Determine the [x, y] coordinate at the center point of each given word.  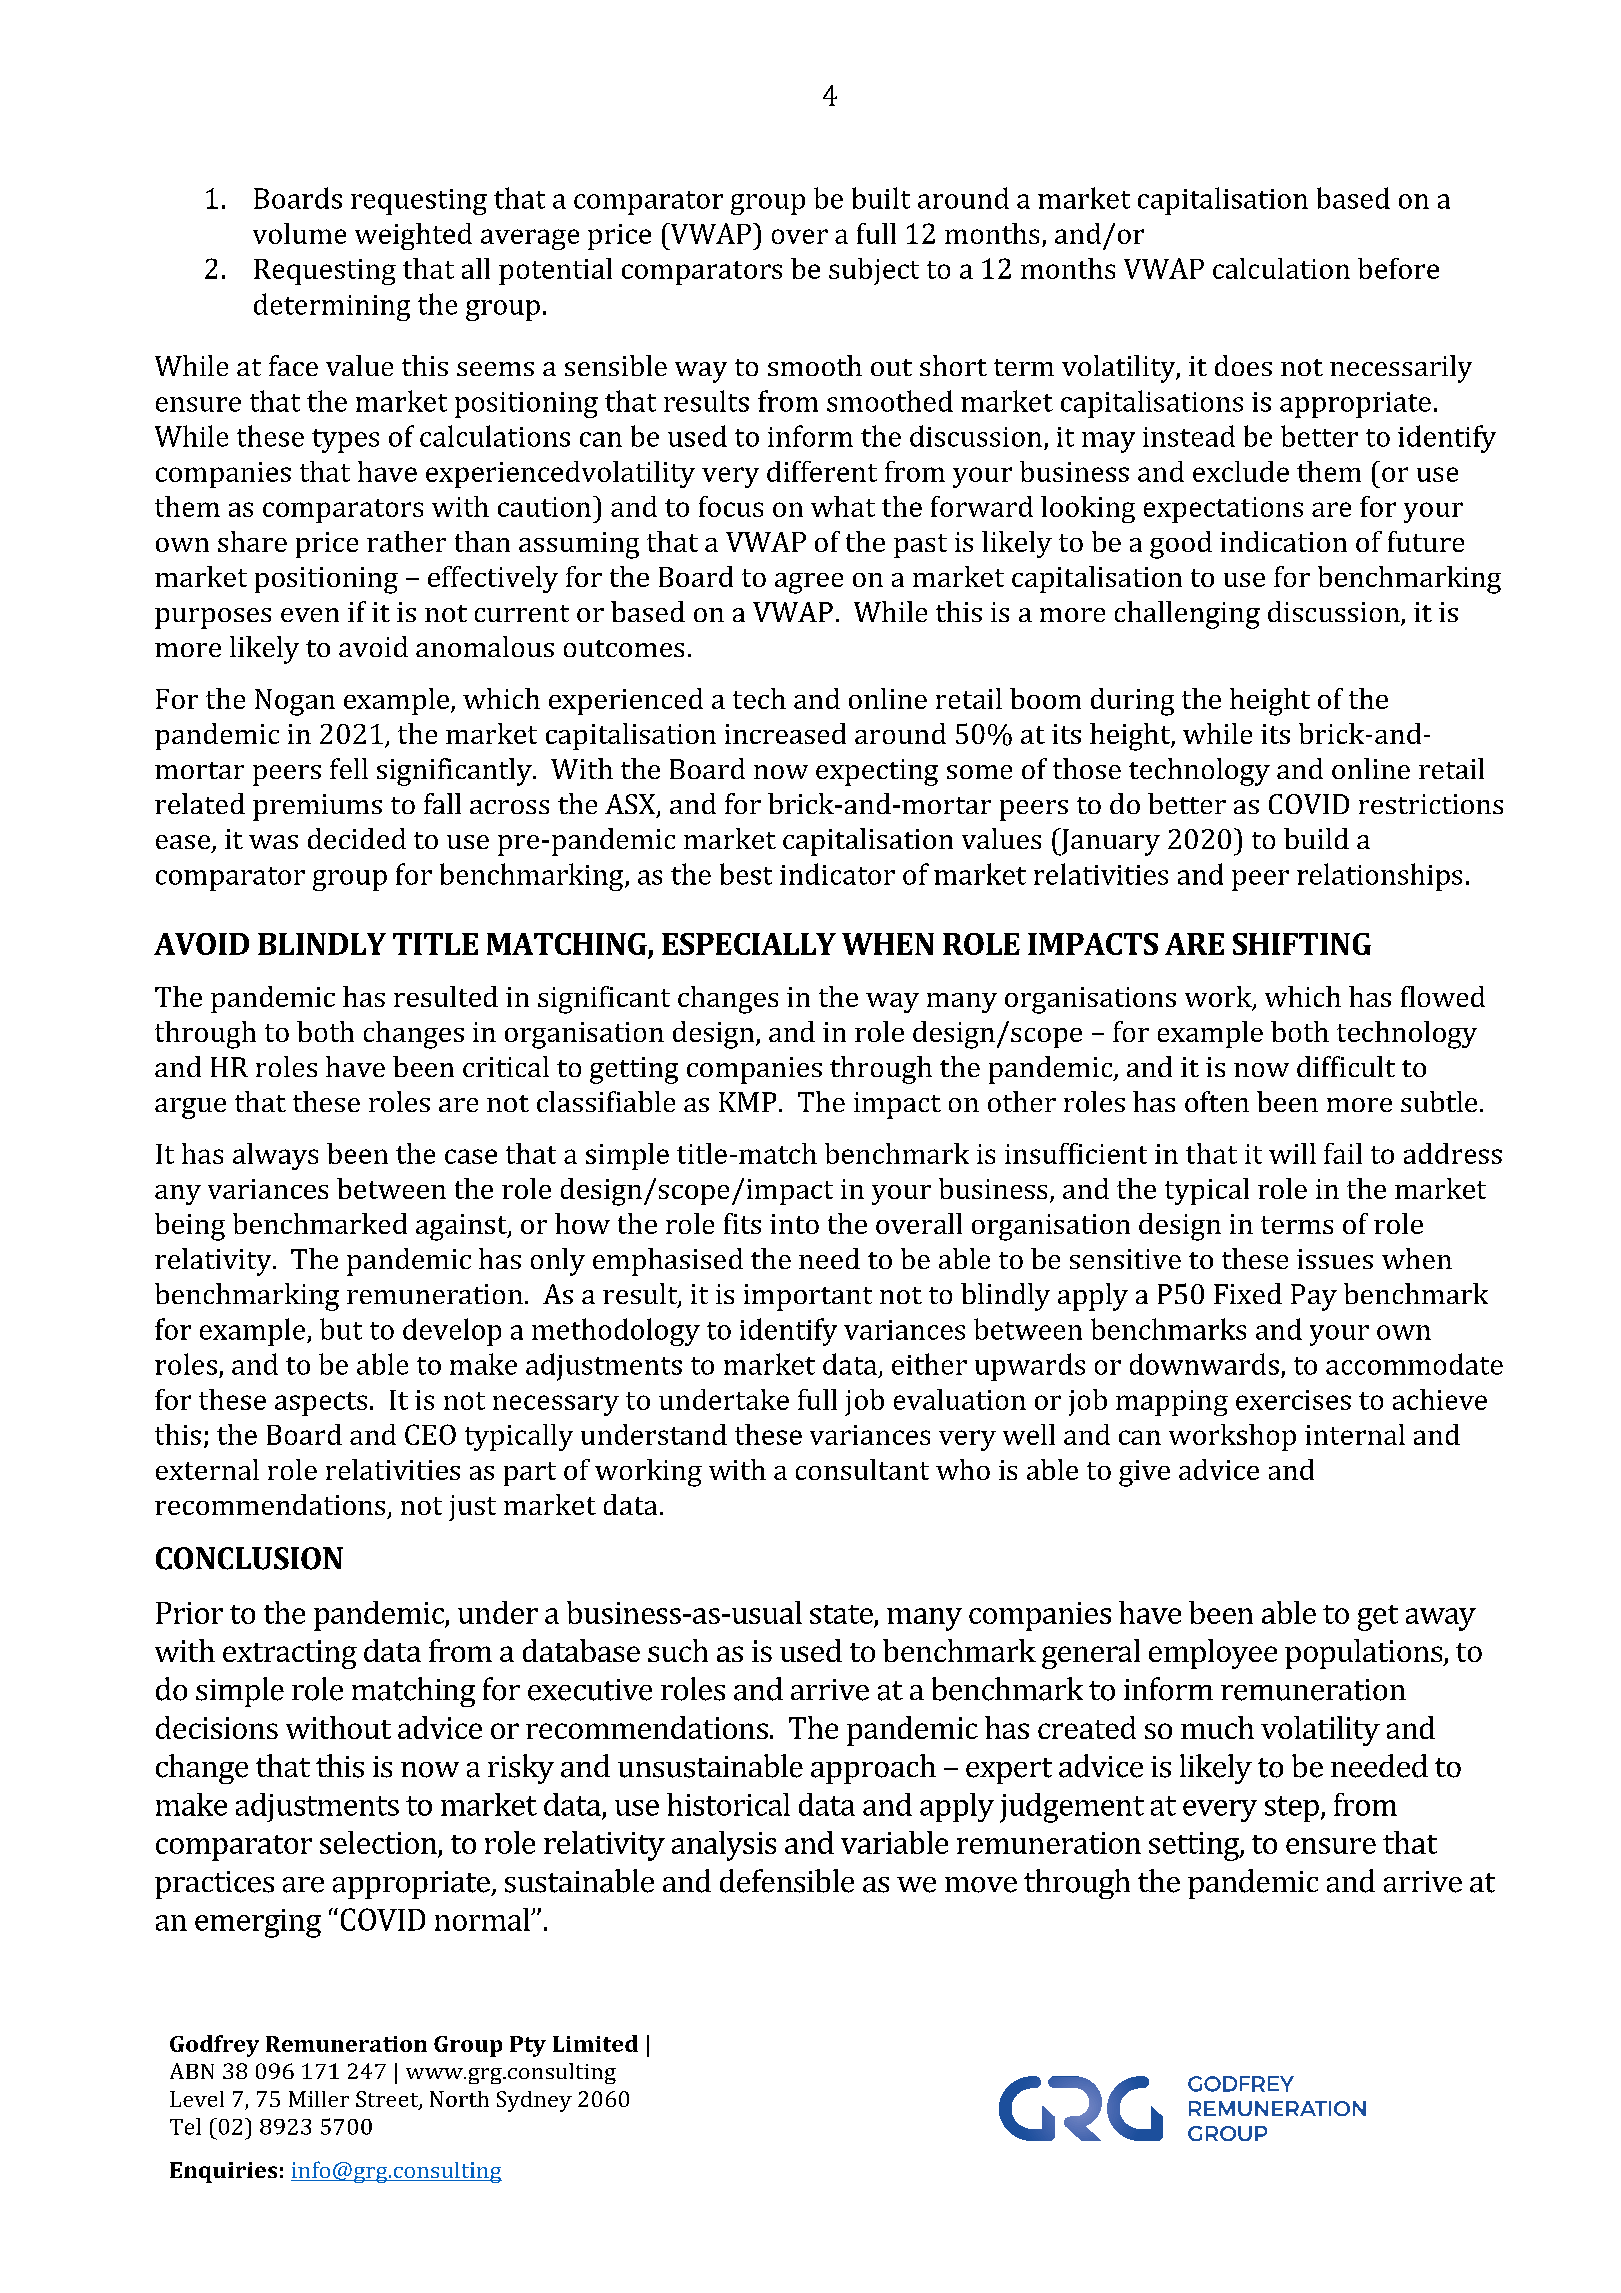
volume [299, 233]
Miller [319, 2099]
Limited [595, 2043]
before [1398, 268]
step [1292, 1809]
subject [874, 271]
